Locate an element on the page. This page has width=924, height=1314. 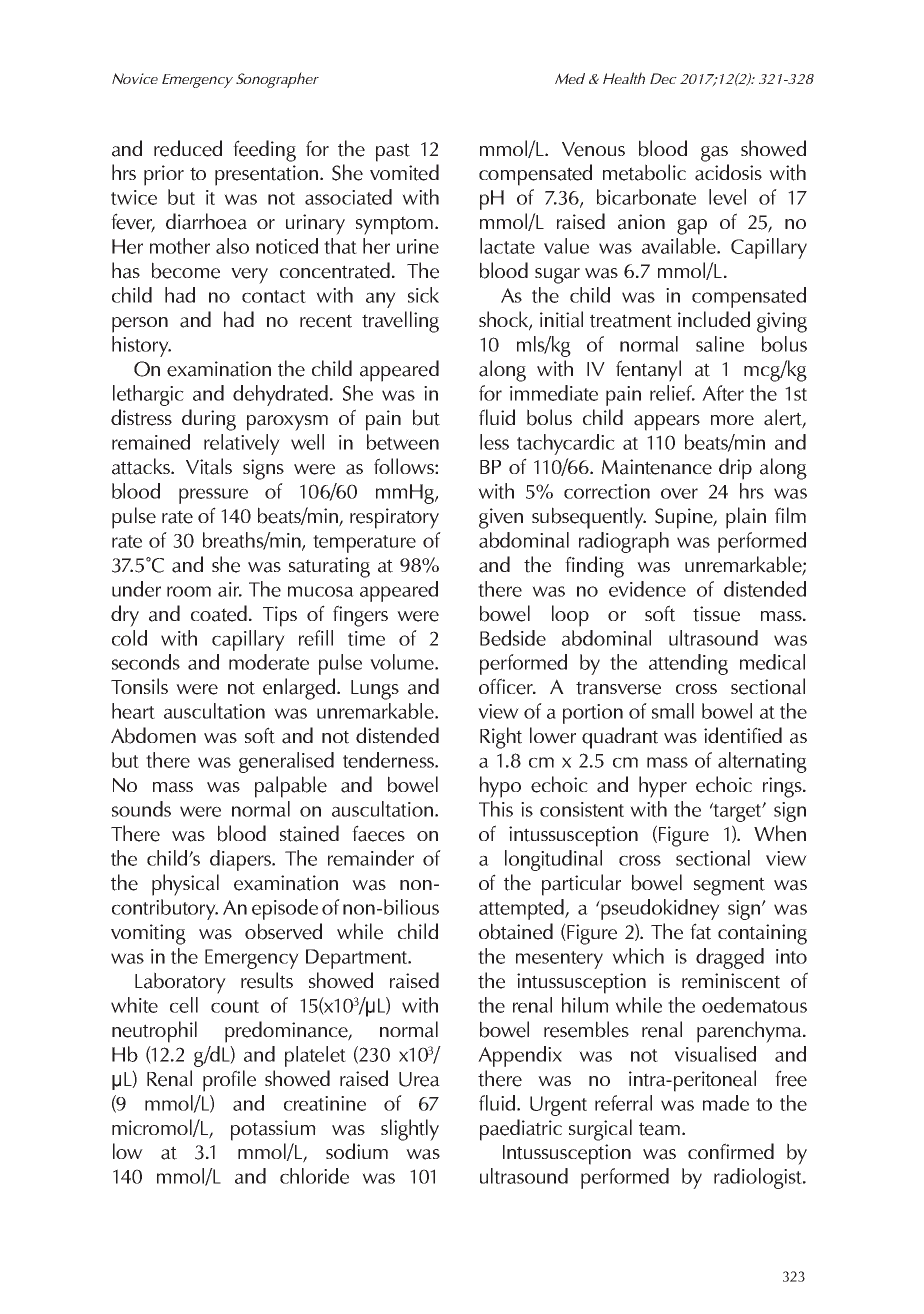
travelling is located at coordinates (400, 322).
